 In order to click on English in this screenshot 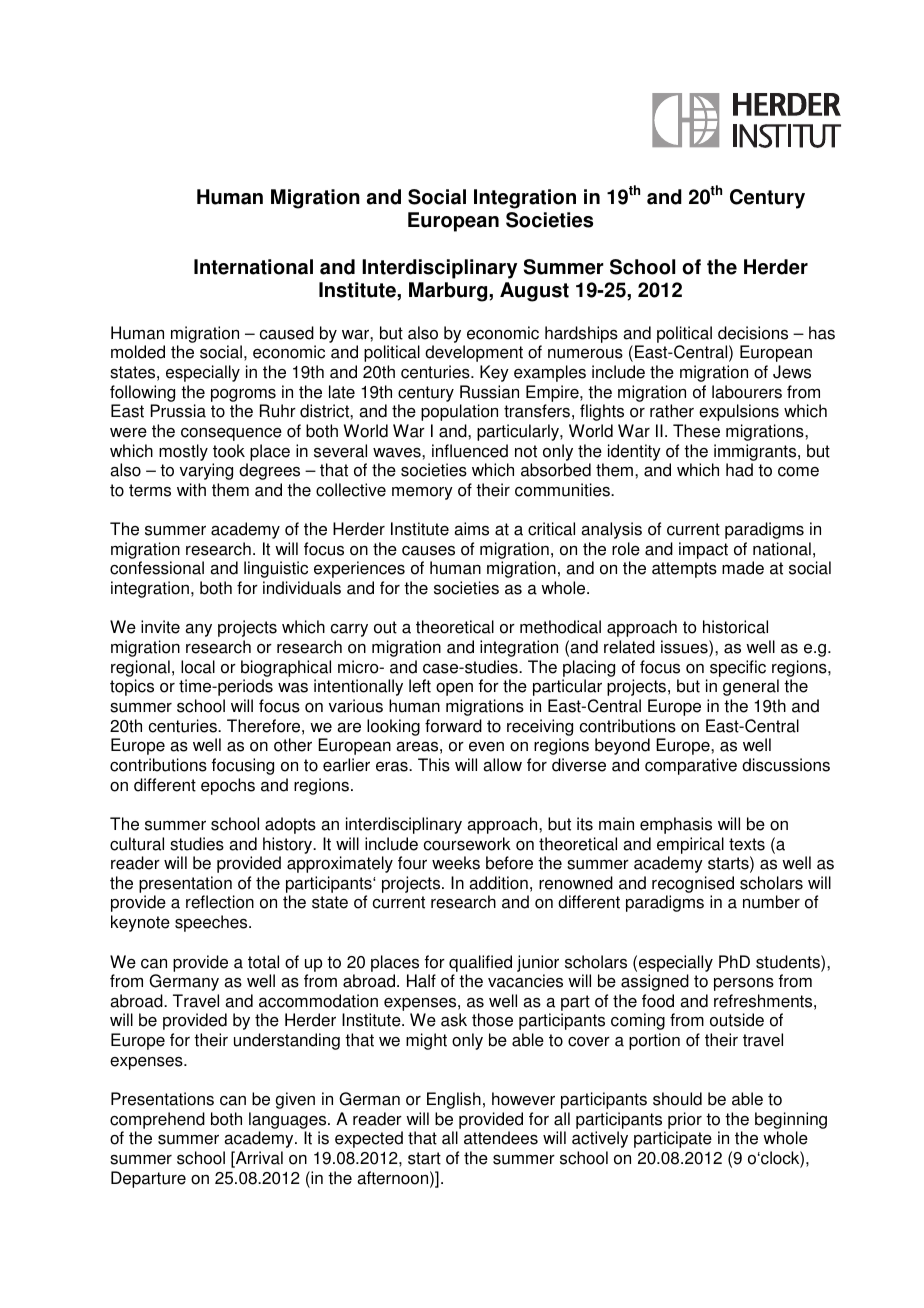, I will do `click(454, 1100)`.
